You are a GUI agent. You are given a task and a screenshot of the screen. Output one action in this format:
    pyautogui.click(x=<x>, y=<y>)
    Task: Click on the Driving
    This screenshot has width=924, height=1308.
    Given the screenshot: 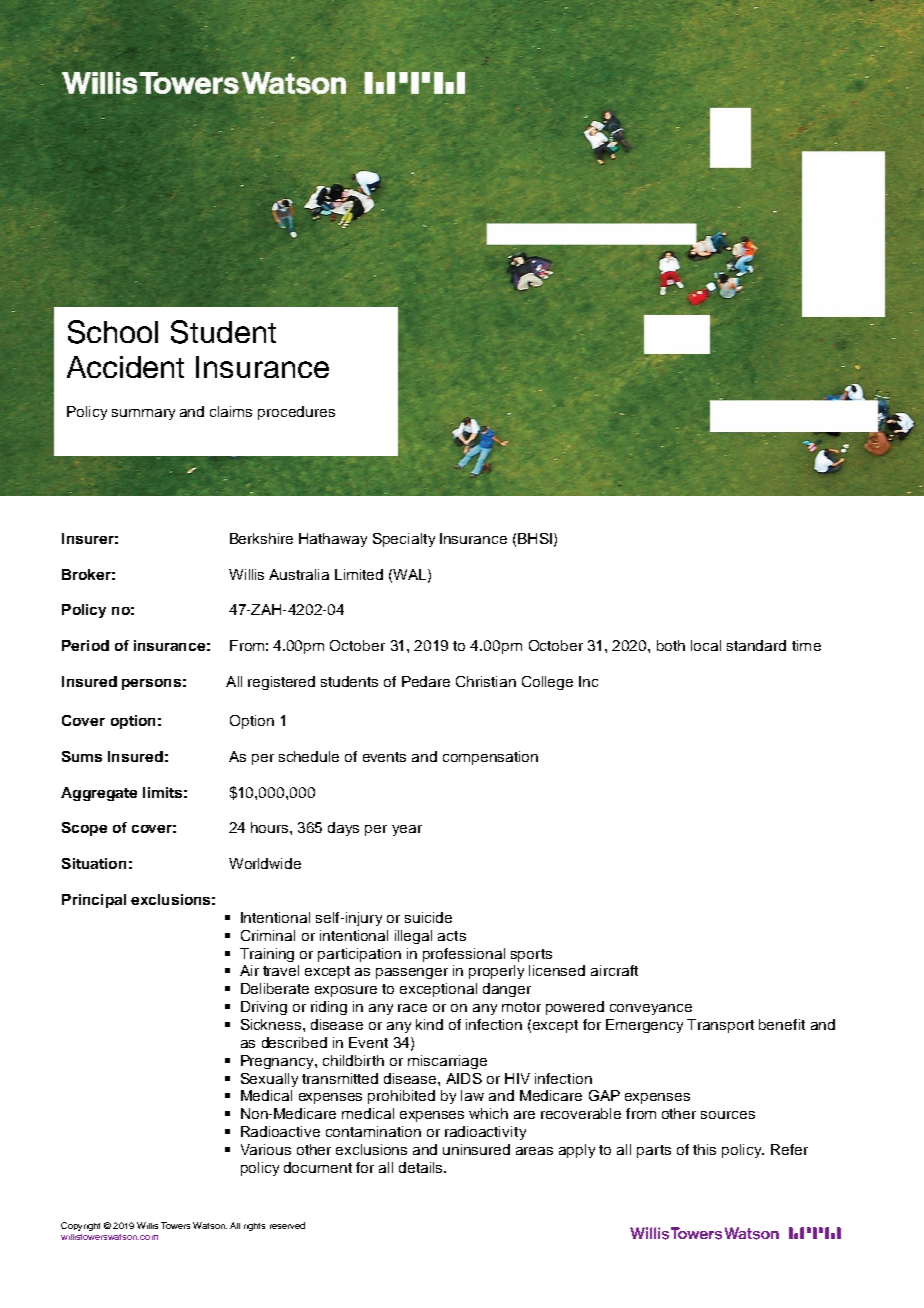 What is the action you would take?
    pyautogui.click(x=264, y=1008)
